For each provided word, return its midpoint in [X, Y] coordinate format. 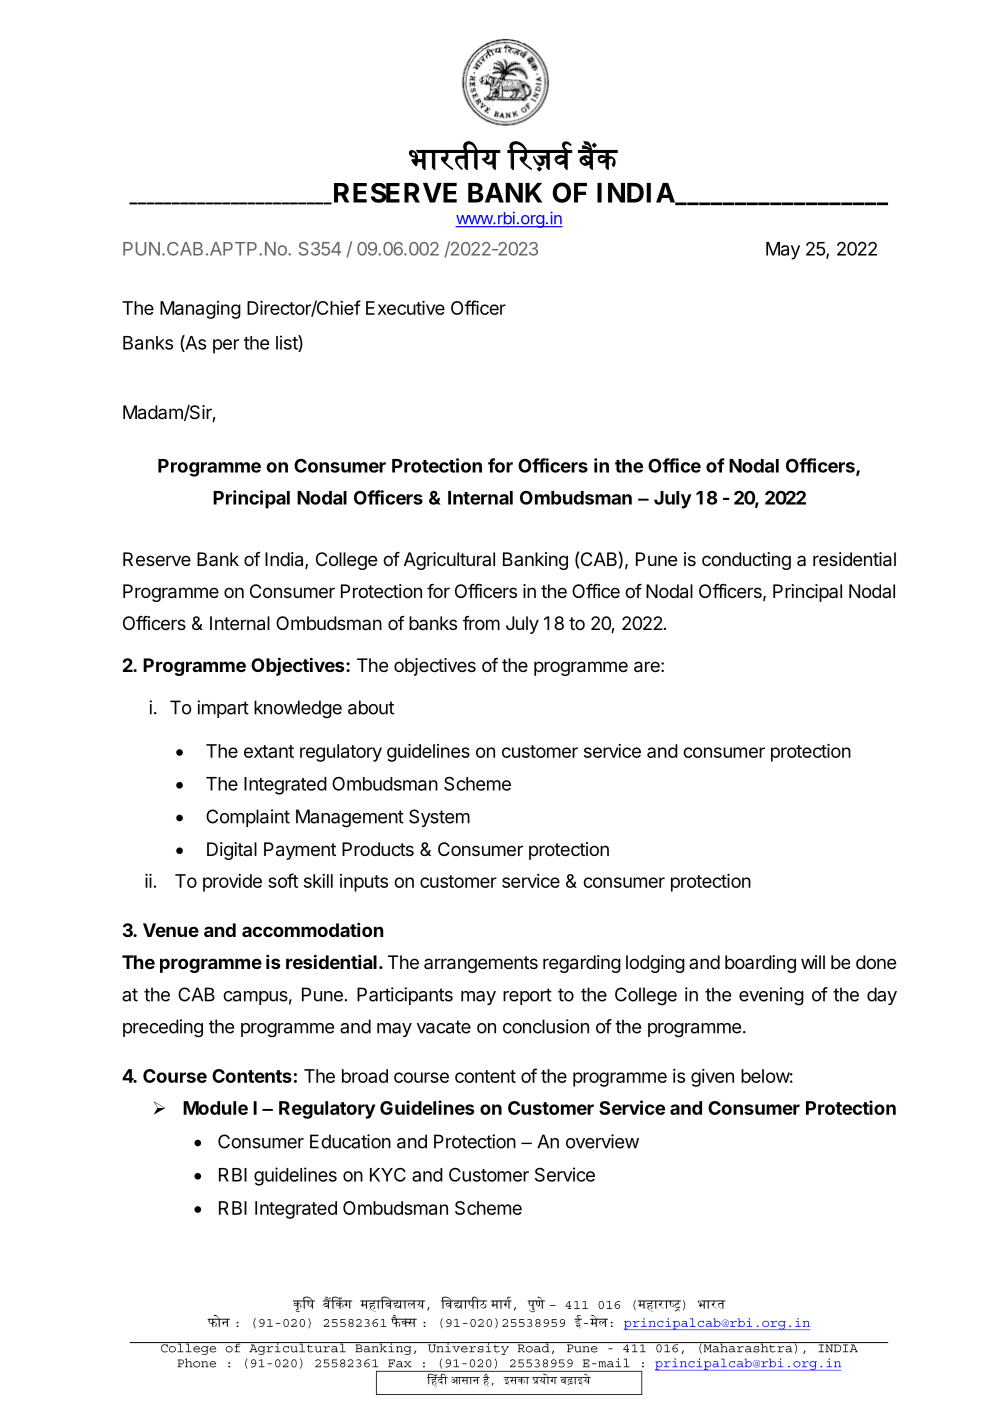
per [226, 346]
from [481, 623]
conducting [746, 561]
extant [269, 751]
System [439, 818]
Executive [405, 308]
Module [215, 1108]
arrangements [481, 964]
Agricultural [449, 561]
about [371, 707]
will [813, 962]
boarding [760, 964]
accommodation [313, 930]
